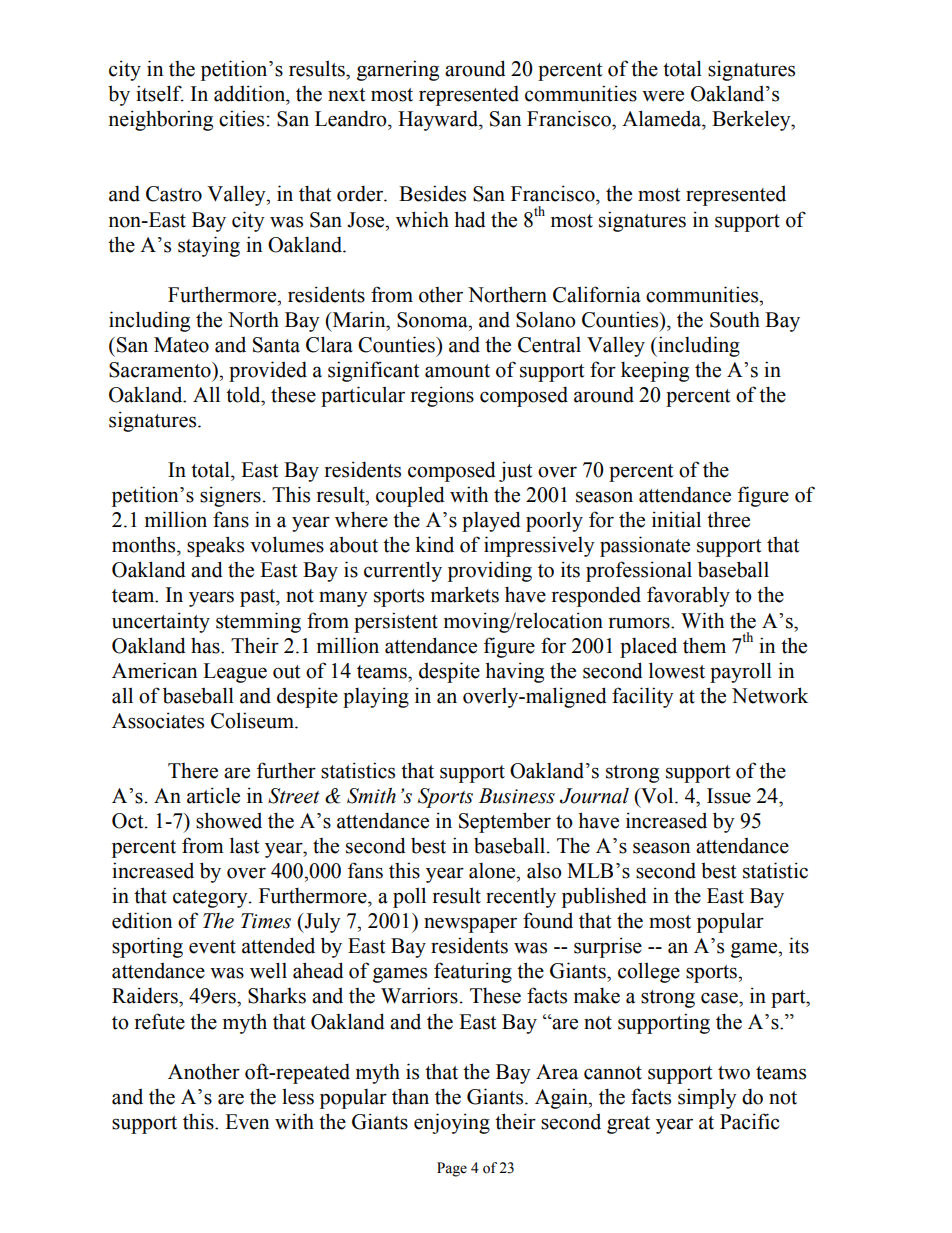 This page has width=952, height=1233. I want to click on keeping, so click(655, 371).
